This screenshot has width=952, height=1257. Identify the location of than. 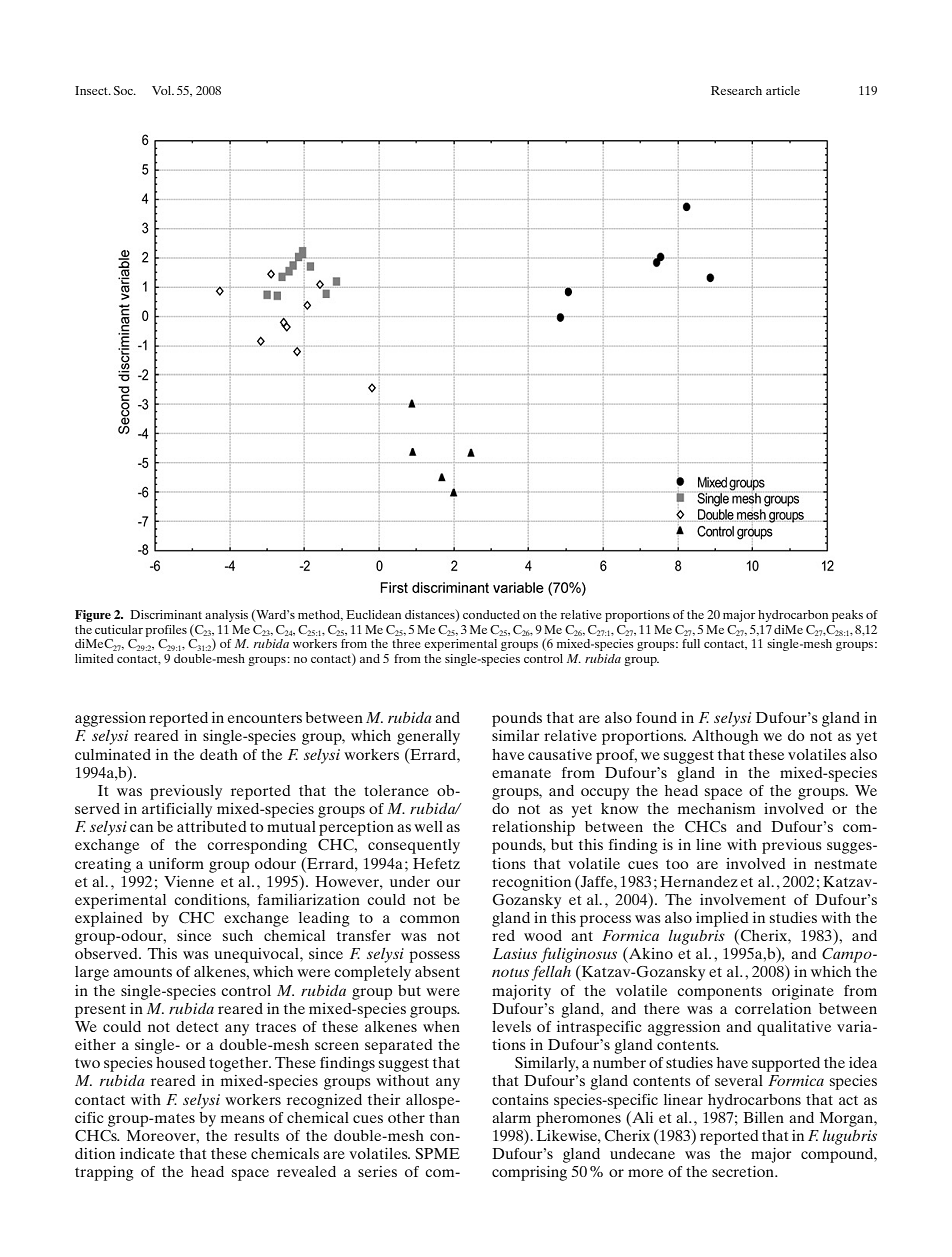
(444, 1117).
